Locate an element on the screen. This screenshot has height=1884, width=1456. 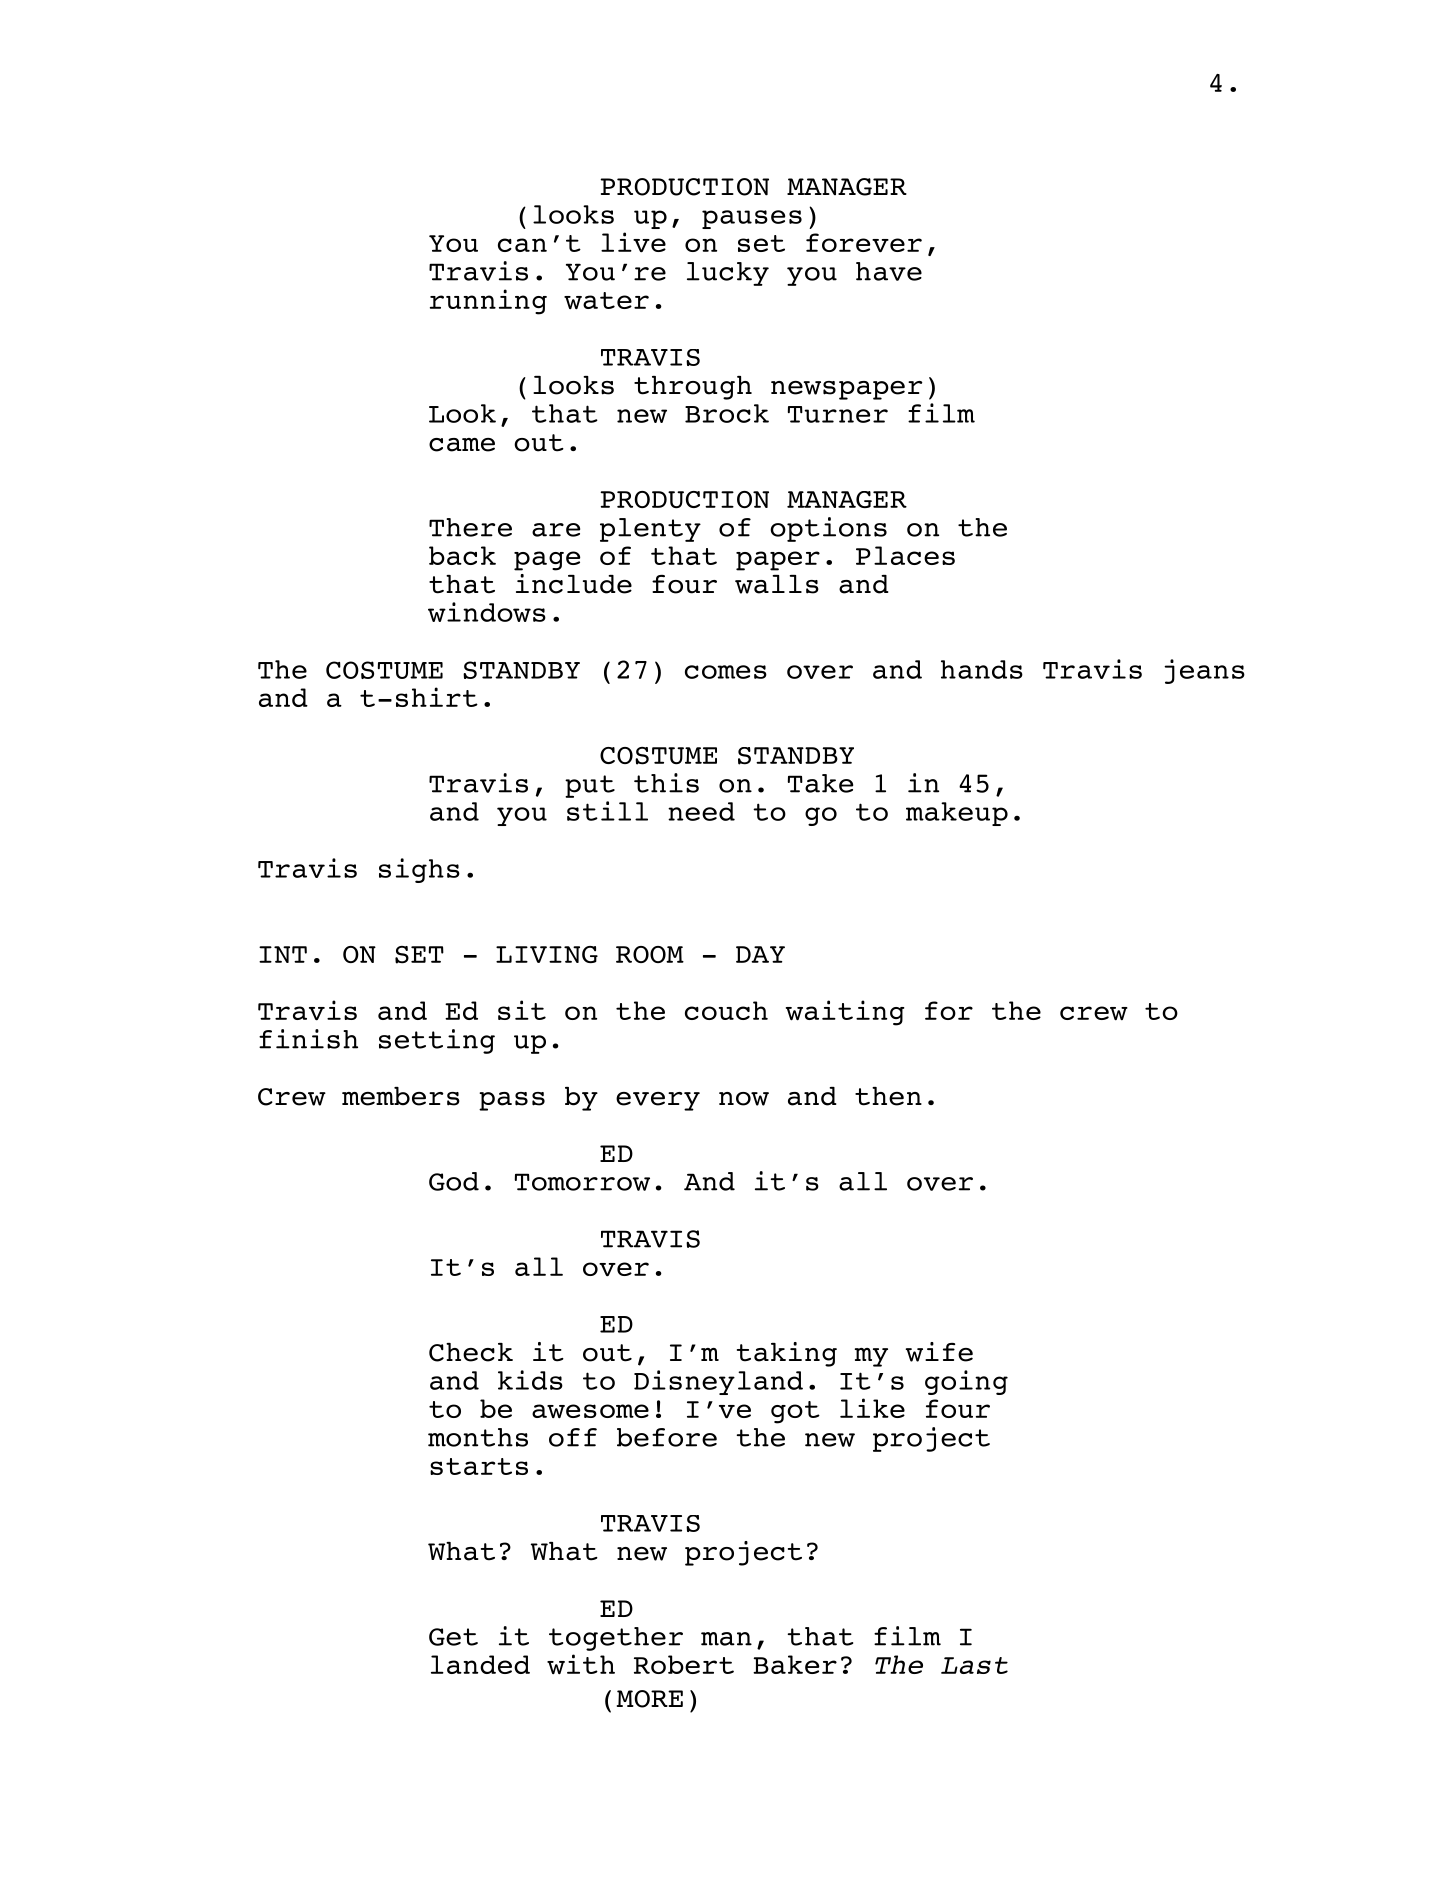
running is located at coordinates (488, 302).
